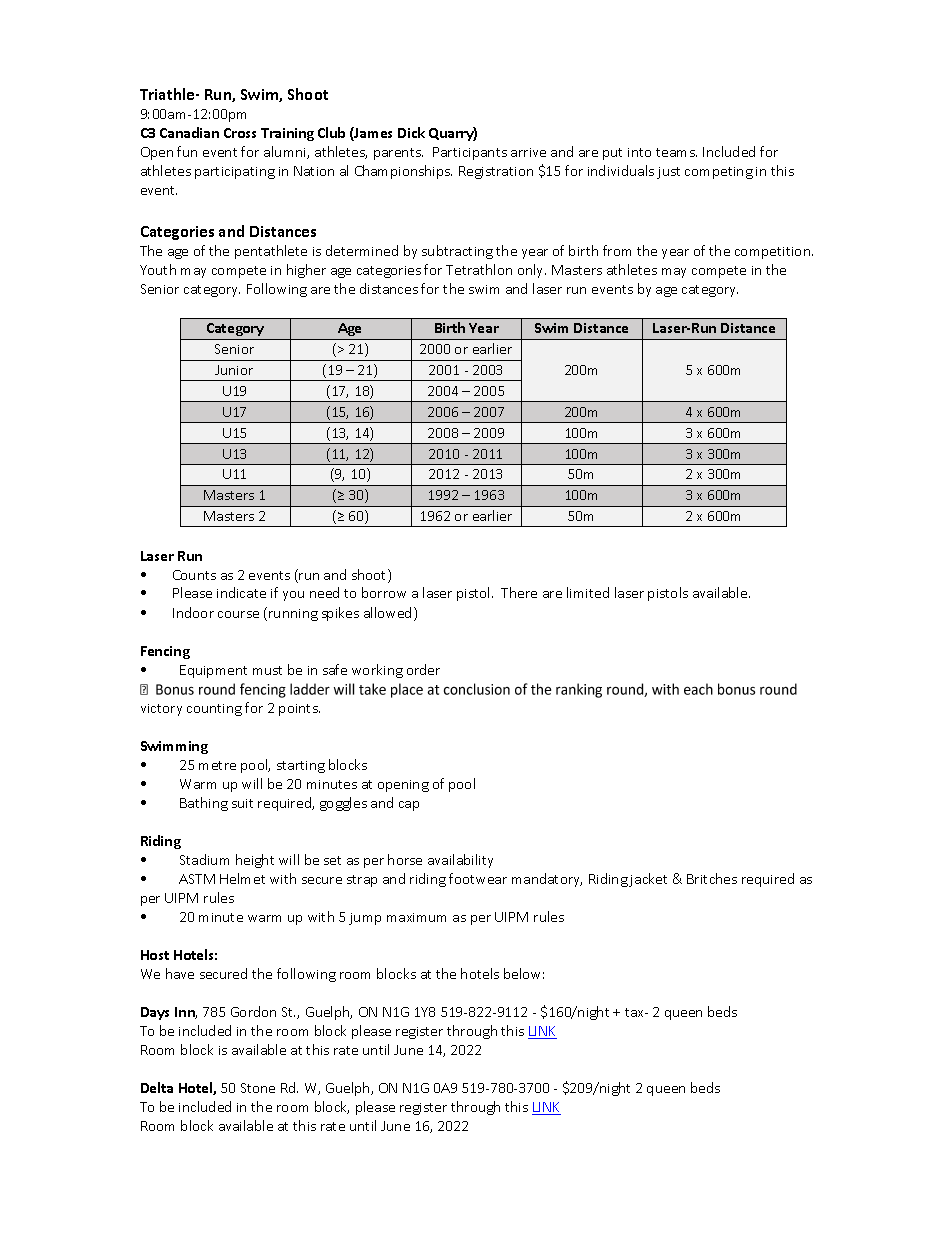 This page has height=1233, width=952. What do you see at coordinates (648, 880) in the page?
I see `jacket` at bounding box center [648, 880].
